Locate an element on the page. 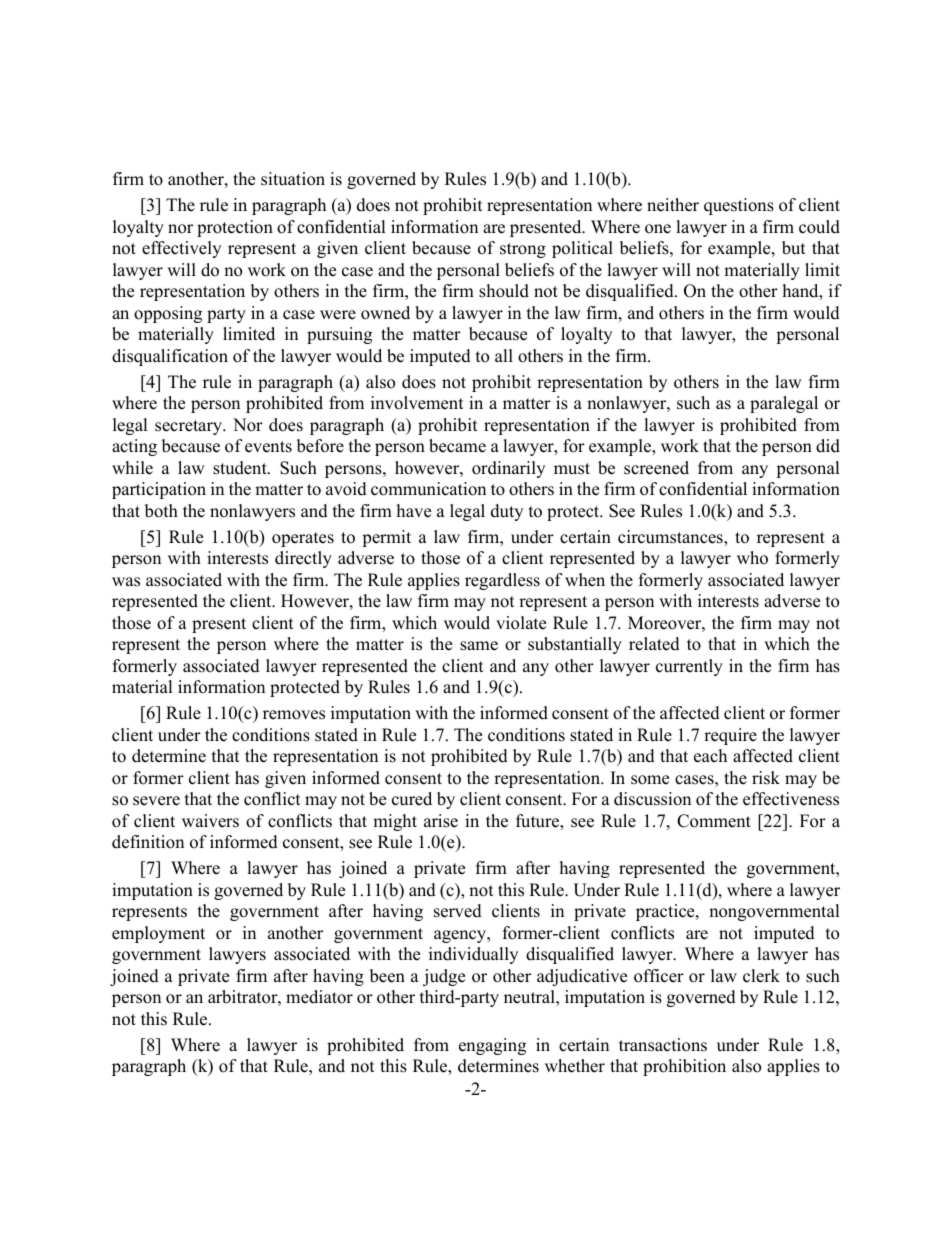 This document has height=1233, width=952. engaging is located at coordinates (492, 1046).
